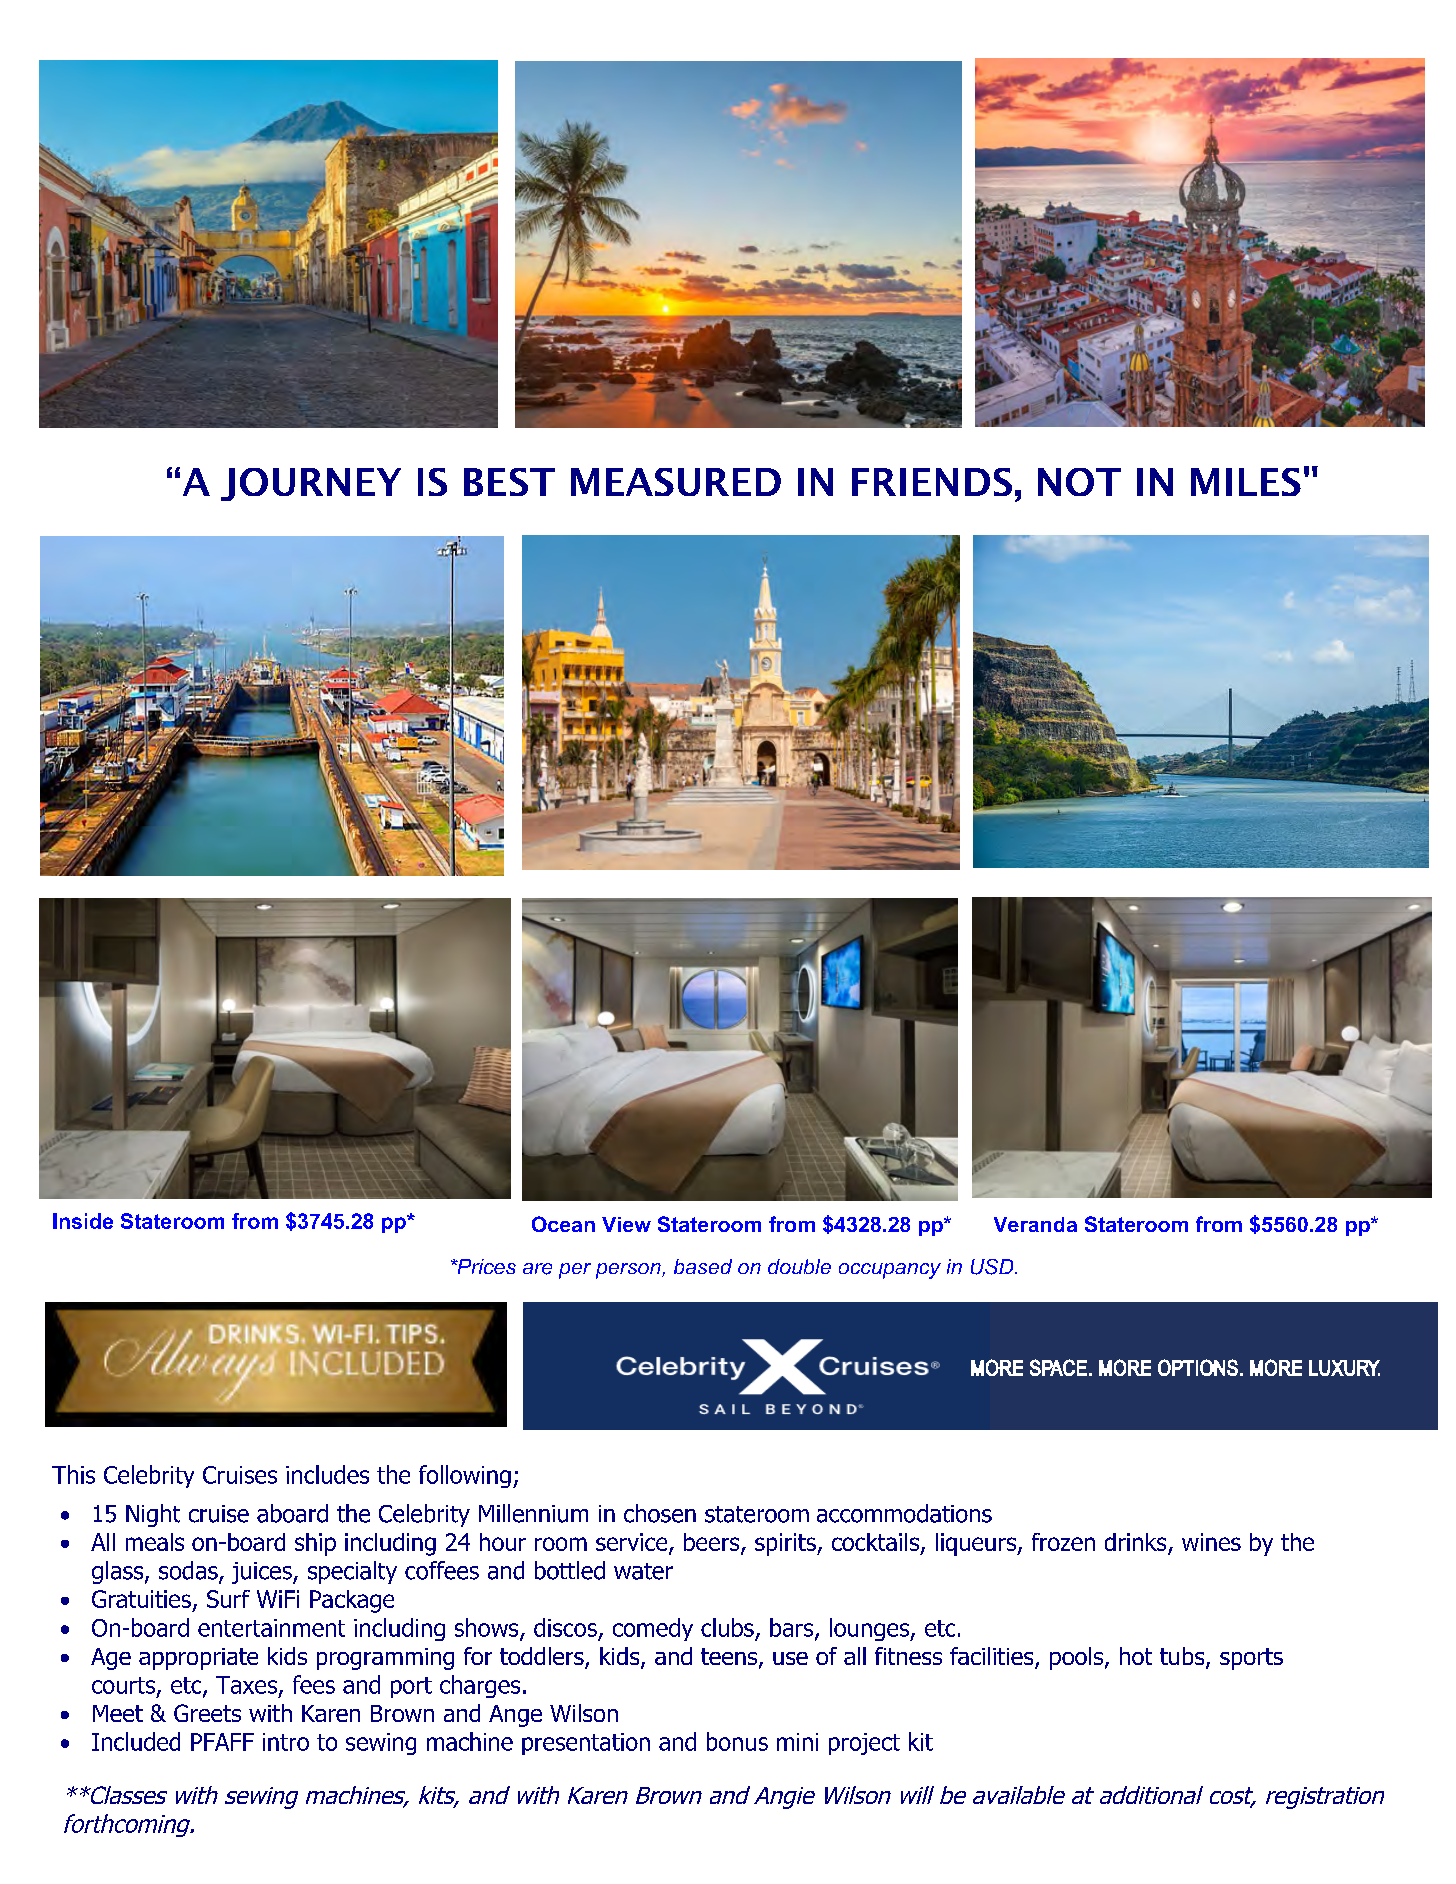 The image size is (1456, 1884). I want to click on bonus, so click(737, 1741).
